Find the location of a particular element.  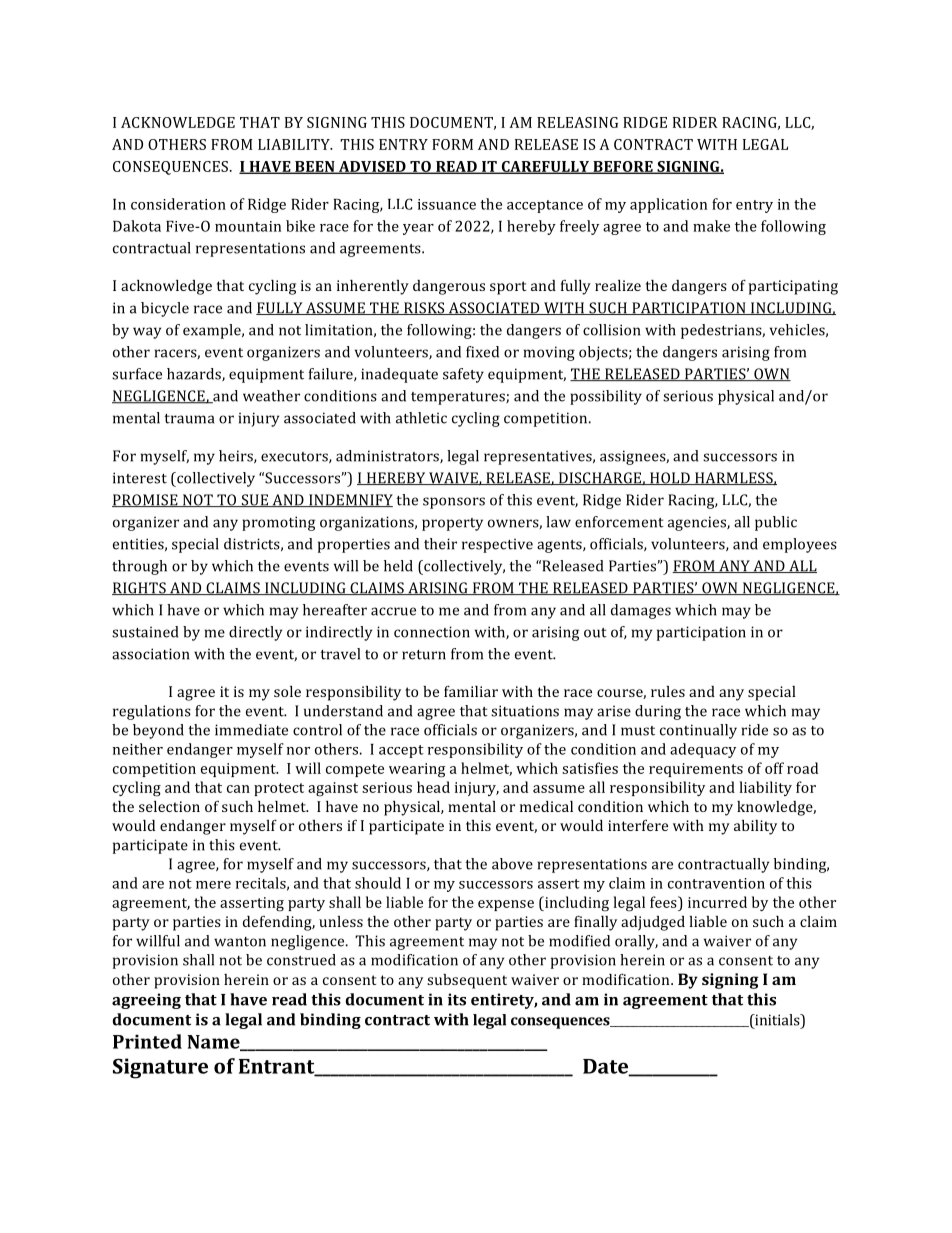

Signature is located at coordinates (160, 1068).
